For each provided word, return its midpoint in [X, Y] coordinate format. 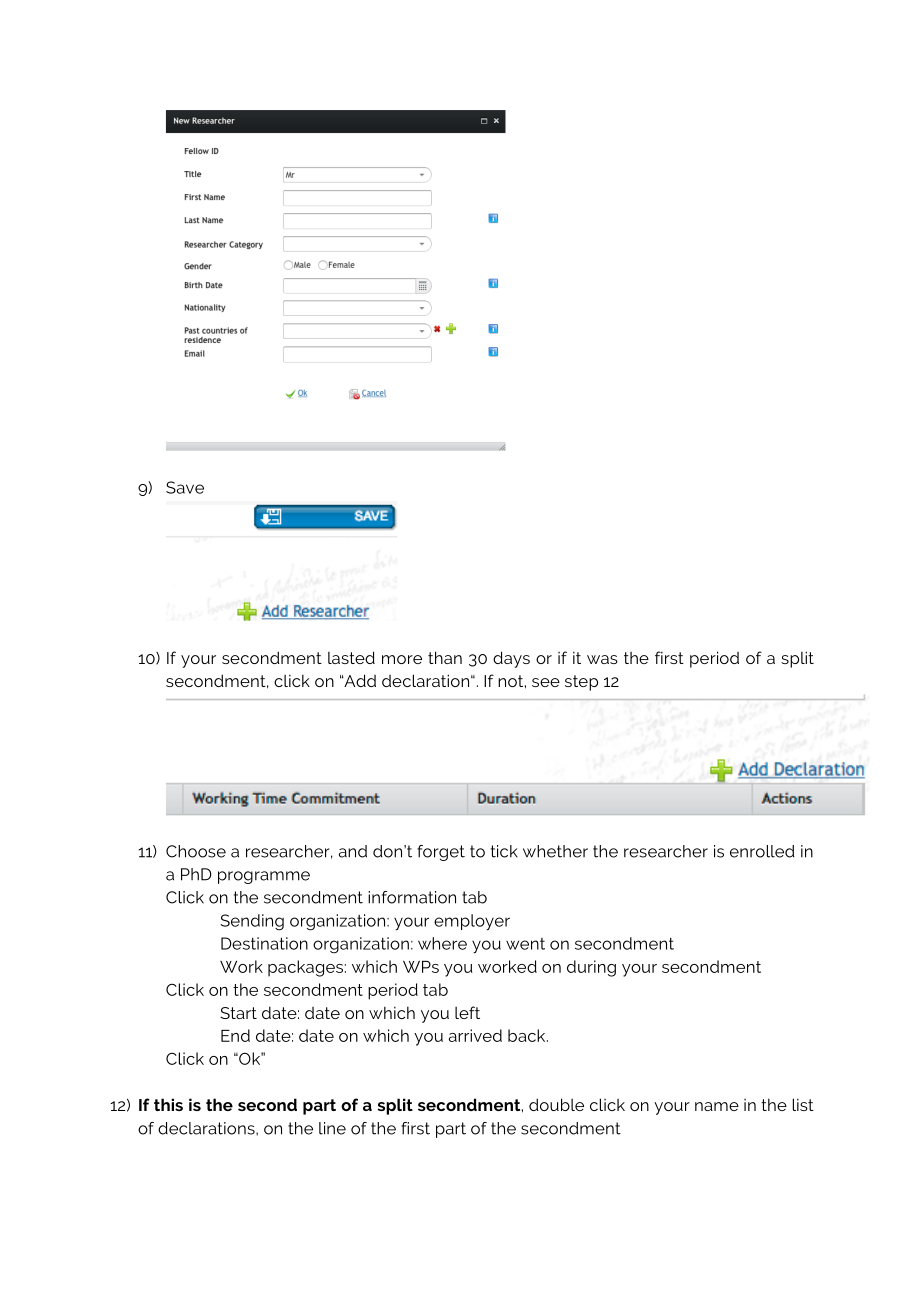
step [581, 683]
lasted [351, 657]
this [168, 1104]
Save [185, 487]
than [445, 657]
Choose [196, 851]
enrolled [762, 851]
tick [504, 851]
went [525, 944]
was [602, 659]
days [511, 659]
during [591, 968]
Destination [264, 943]
